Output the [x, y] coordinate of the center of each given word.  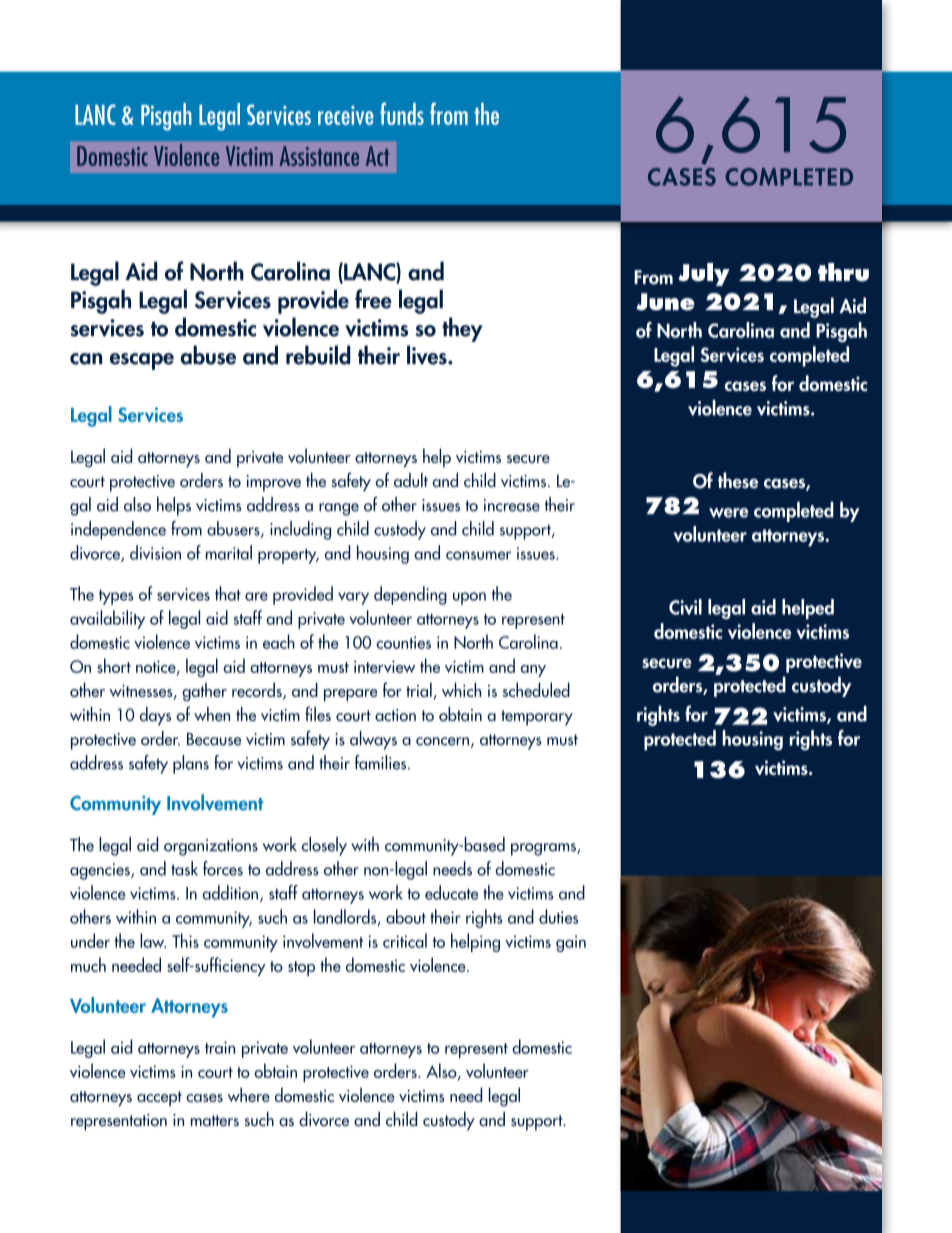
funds [402, 113]
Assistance [319, 156]
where [248, 1094]
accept [159, 1099]
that [228, 593]
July [704, 274]
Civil [685, 607]
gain [571, 943]
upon [469, 598]
